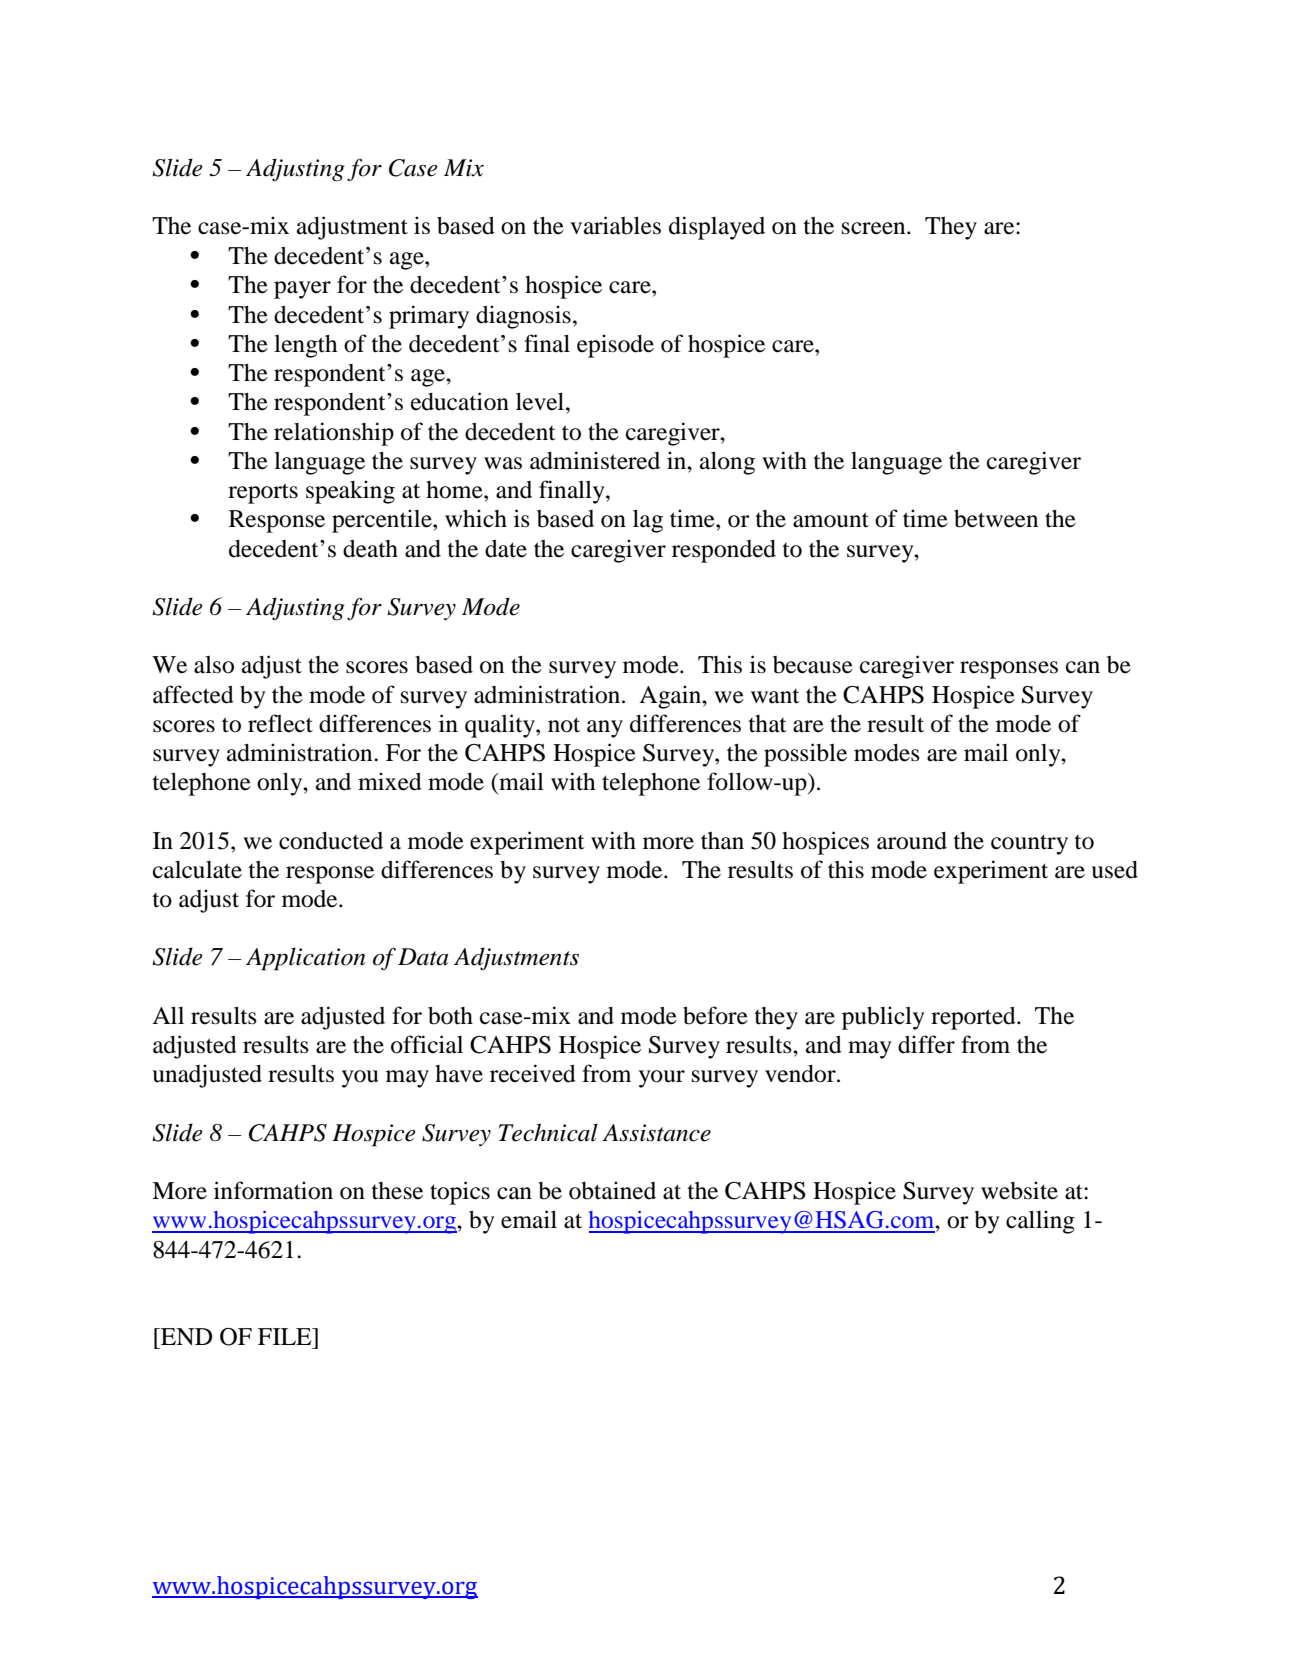 The height and width of the document is (1676, 1295). I want to click on before, so click(715, 1015).
